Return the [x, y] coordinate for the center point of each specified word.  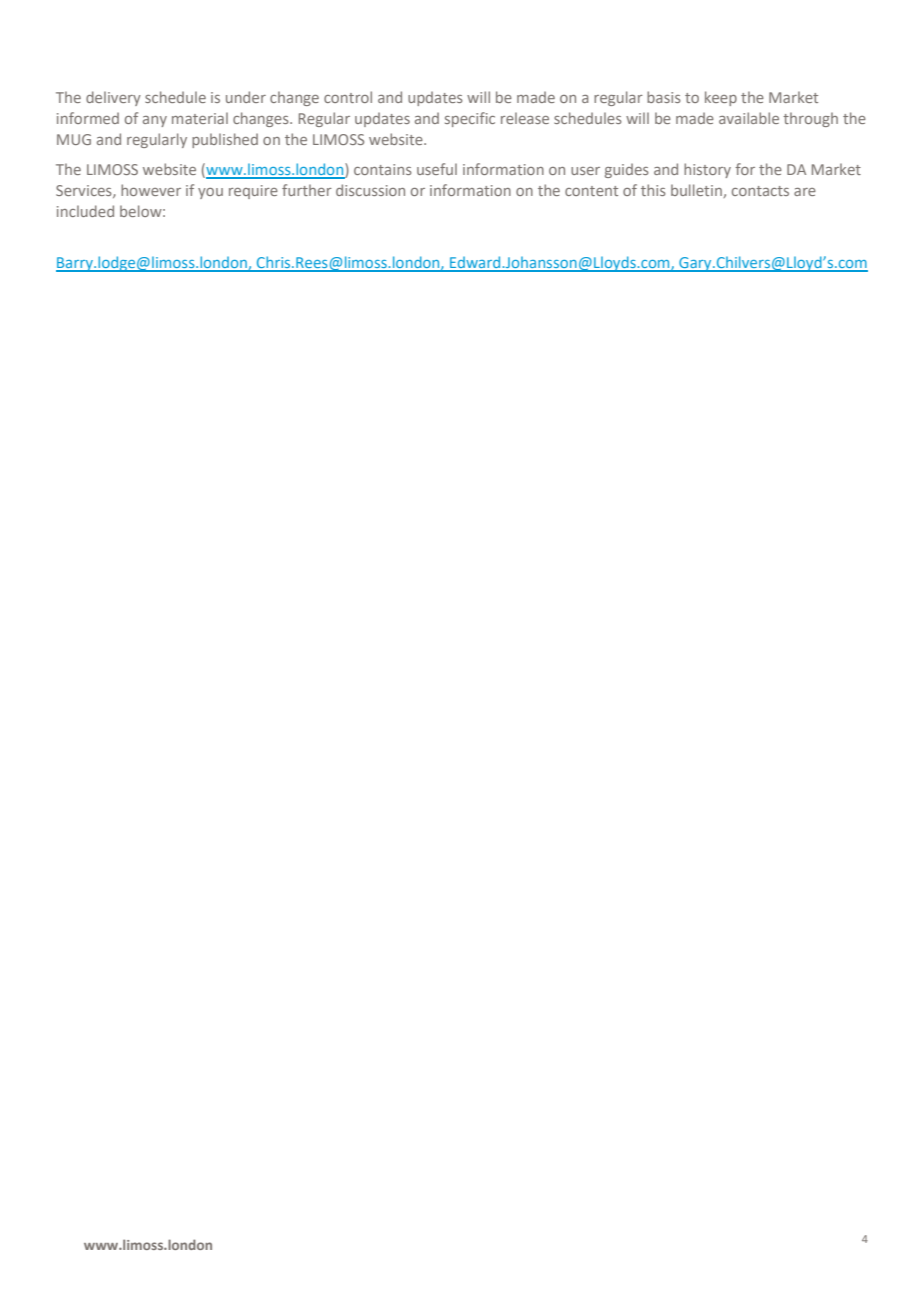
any [155, 121]
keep [721, 98]
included [85, 211]
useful [437, 169]
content [591, 191]
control [348, 97]
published [225, 140]
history [707, 170]
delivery [113, 98]
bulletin [697, 191]
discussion [370, 190]
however [151, 190]
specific [470, 119]
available [749, 118]
